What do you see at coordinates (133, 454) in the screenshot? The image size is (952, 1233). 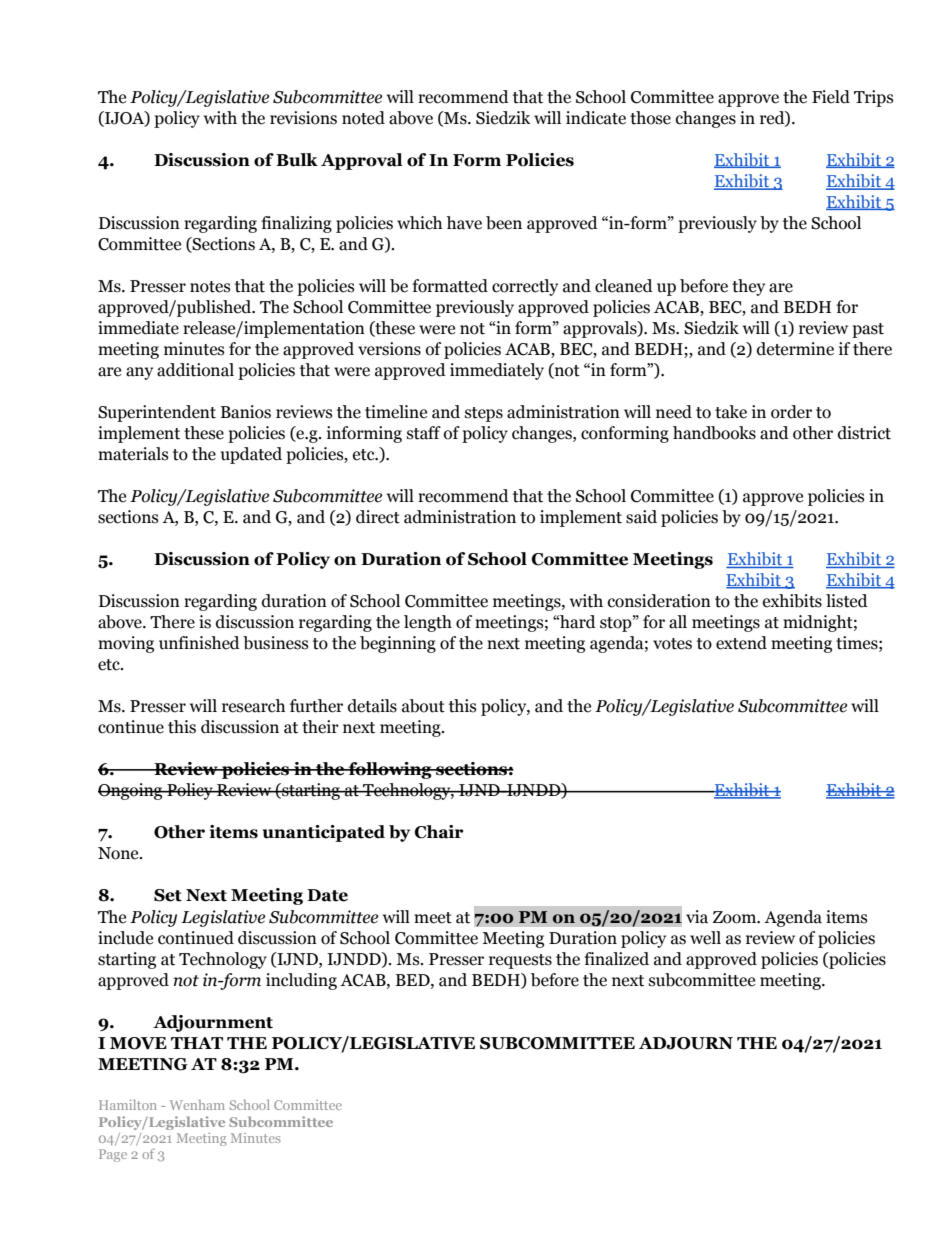 I see `materials` at bounding box center [133, 454].
